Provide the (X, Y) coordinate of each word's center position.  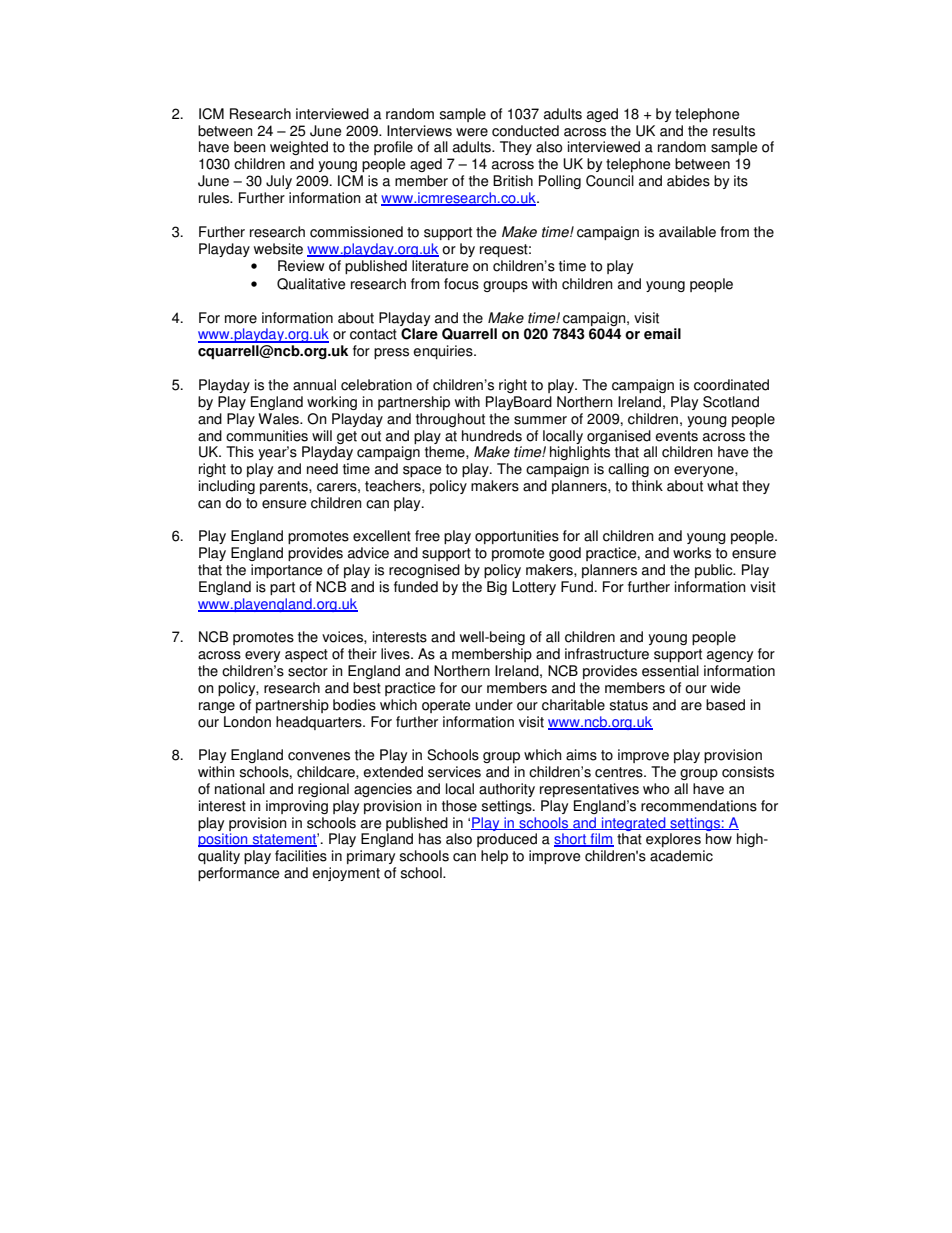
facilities (301, 856)
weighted (299, 148)
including (227, 487)
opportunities (517, 537)
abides (688, 181)
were (472, 132)
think (647, 486)
